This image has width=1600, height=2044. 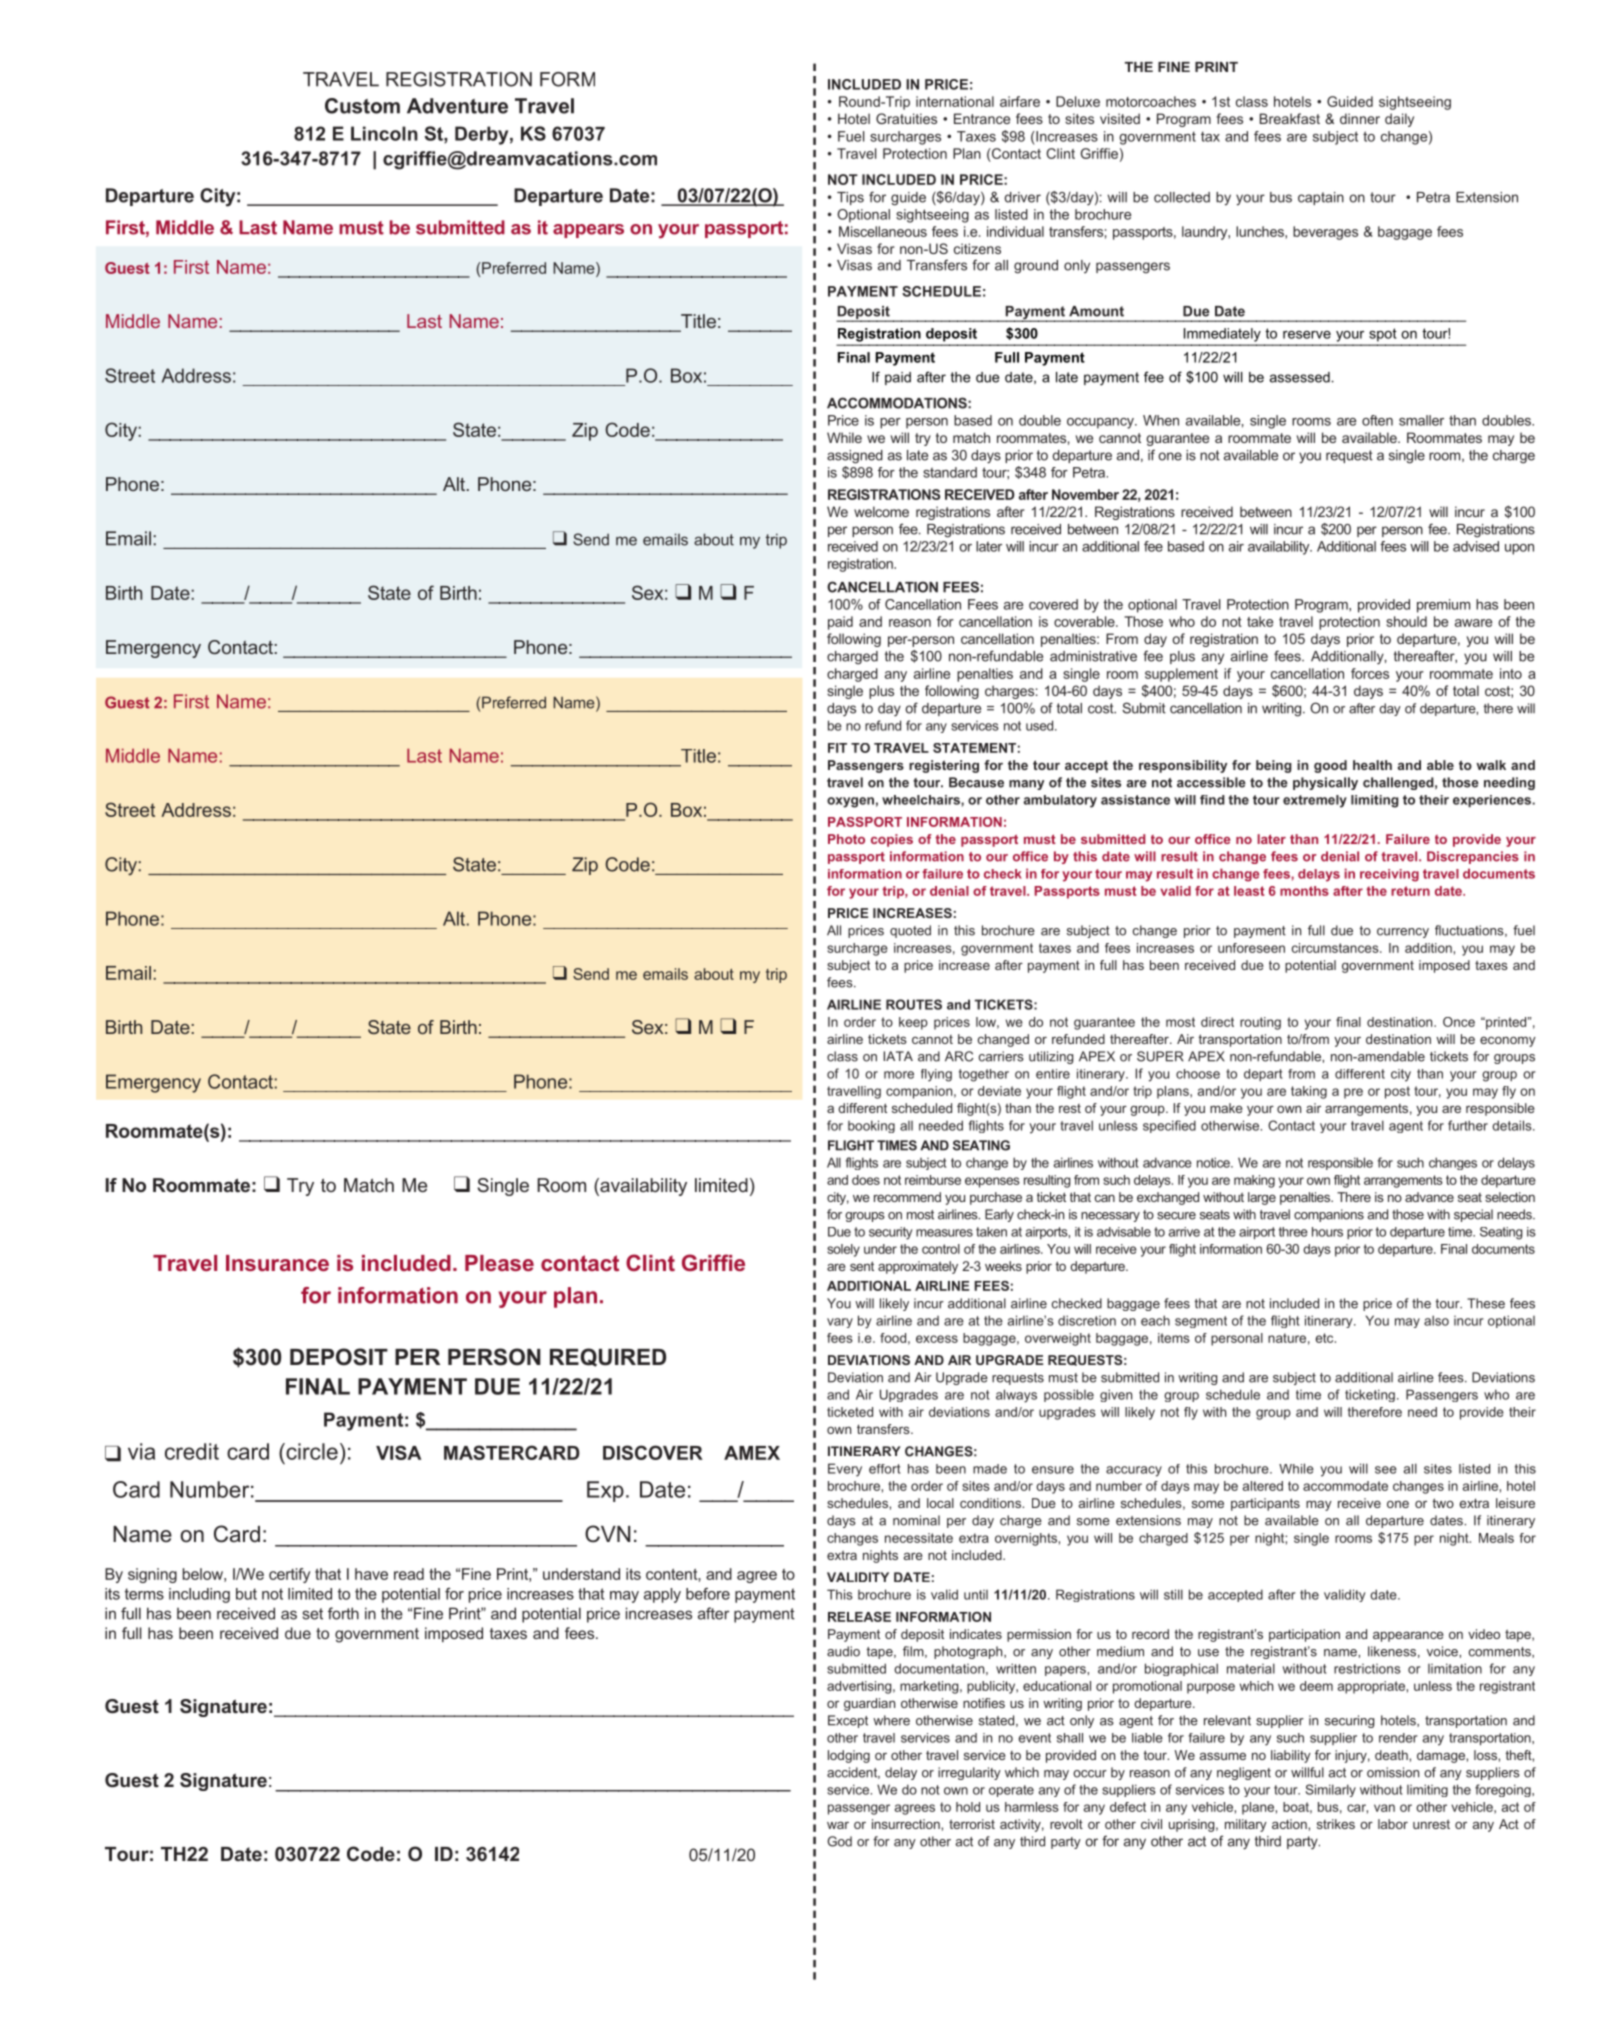 I want to click on Lincoln, so click(x=384, y=133).
